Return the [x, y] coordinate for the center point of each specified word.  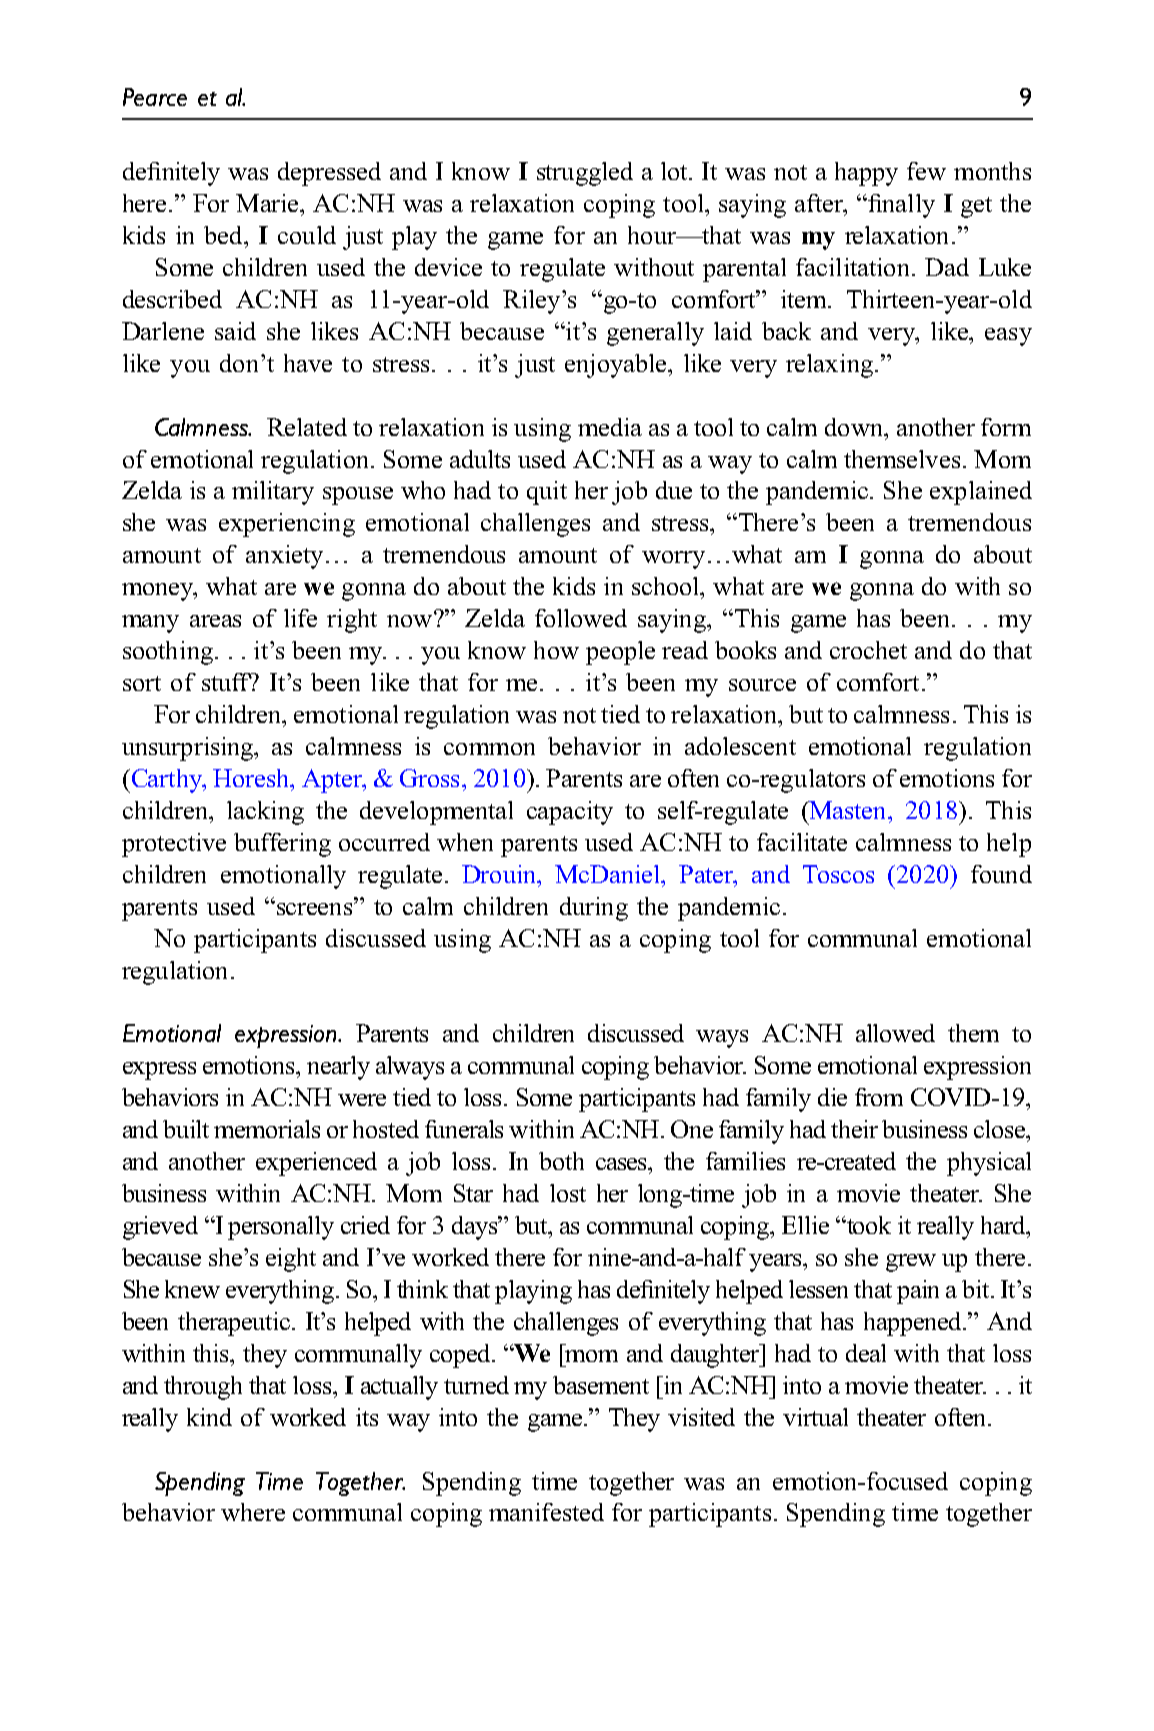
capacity [570, 813]
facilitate [802, 842]
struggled [585, 174]
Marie [268, 203]
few [926, 171]
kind [209, 1417]
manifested [546, 1512]
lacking [265, 813]
